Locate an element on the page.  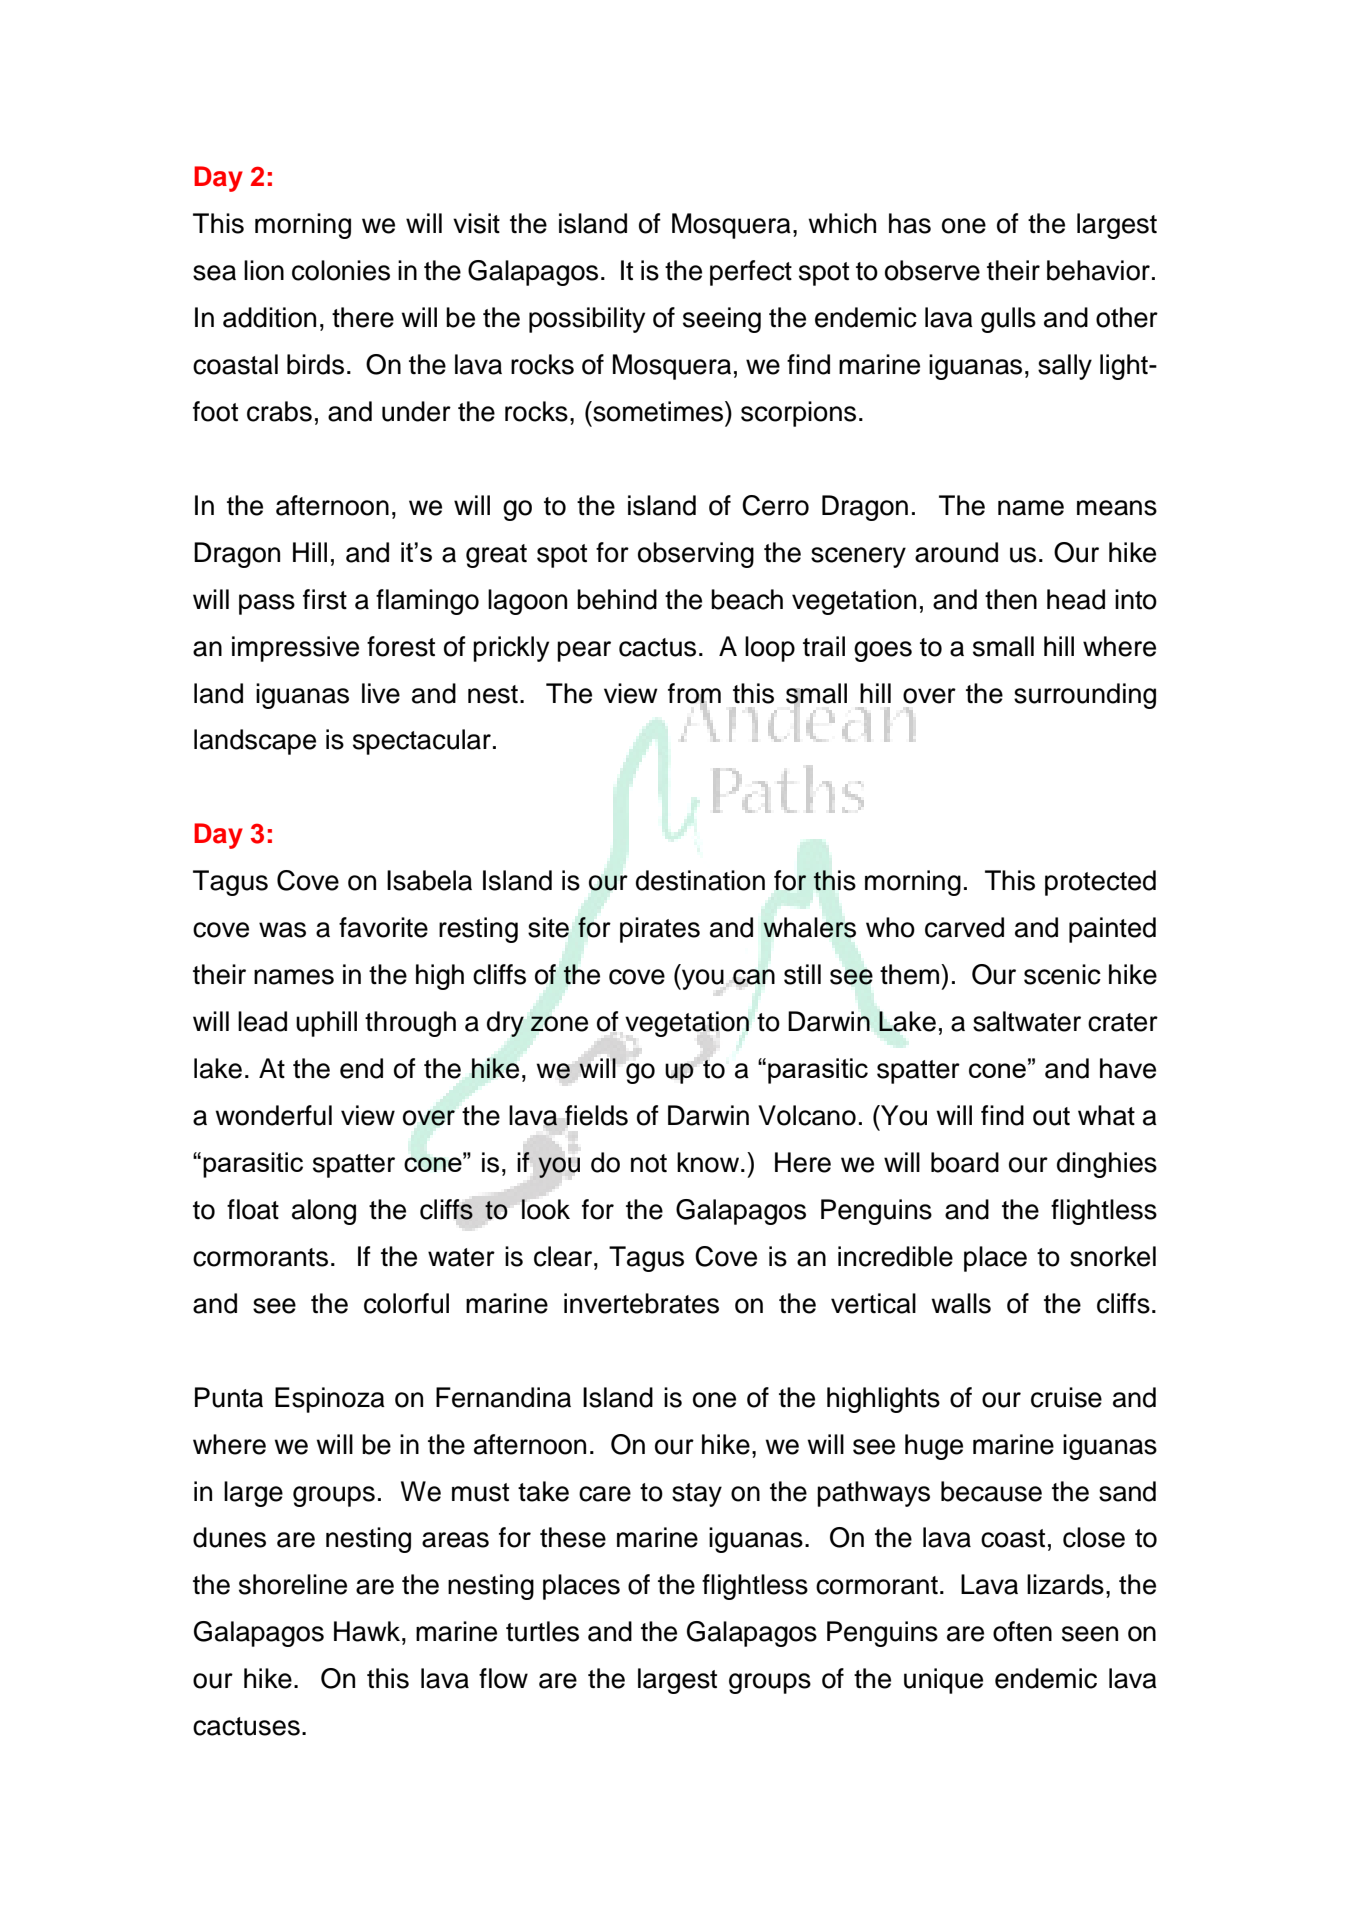
colonies is located at coordinates (341, 270).
